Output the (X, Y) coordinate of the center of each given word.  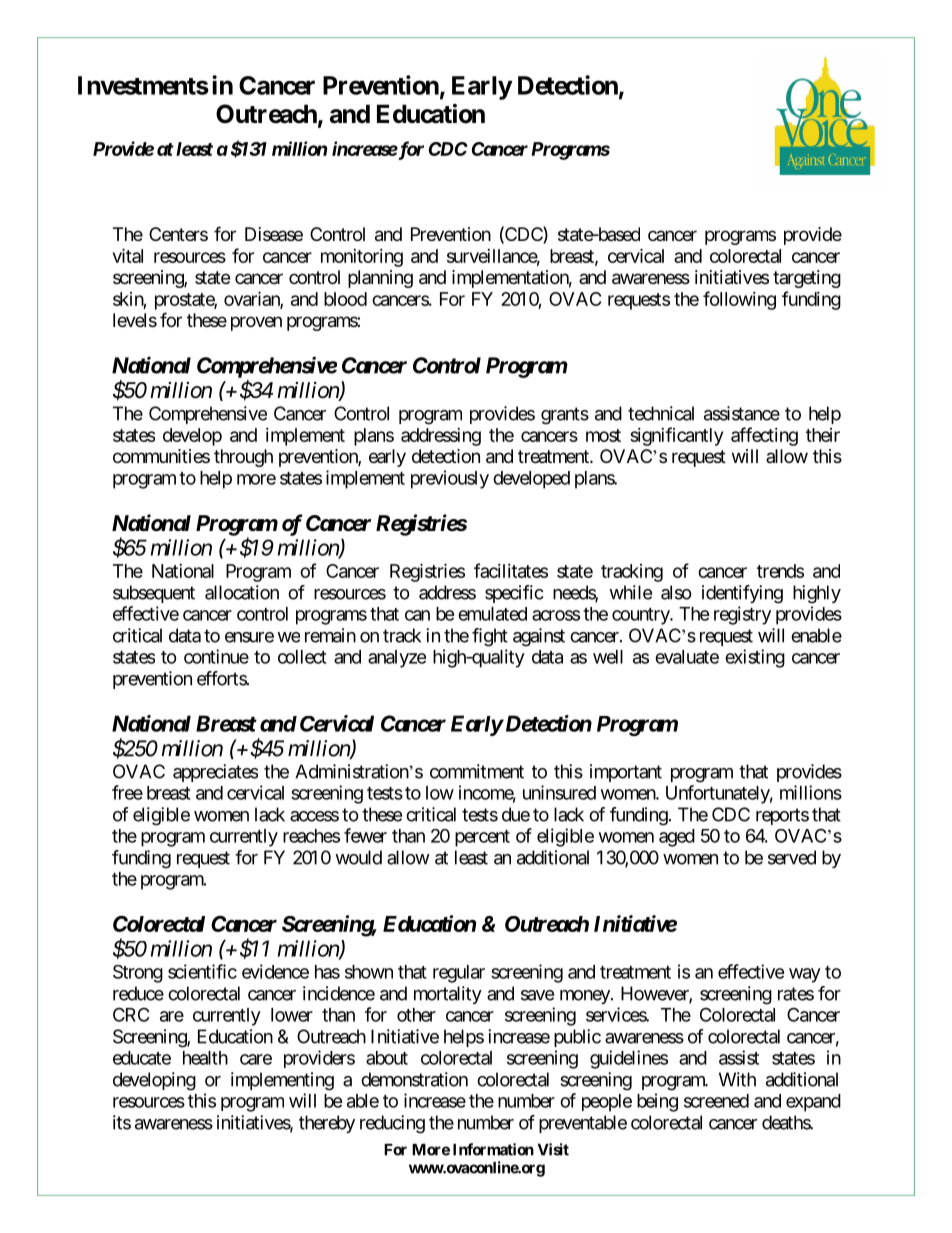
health (205, 1058)
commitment (477, 771)
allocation (242, 592)
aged (677, 838)
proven (256, 323)
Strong (138, 974)
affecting (764, 436)
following (739, 300)
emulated (492, 614)
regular (459, 974)
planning (380, 279)
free (127, 792)
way (805, 975)
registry (742, 615)
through (243, 458)
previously (450, 479)
